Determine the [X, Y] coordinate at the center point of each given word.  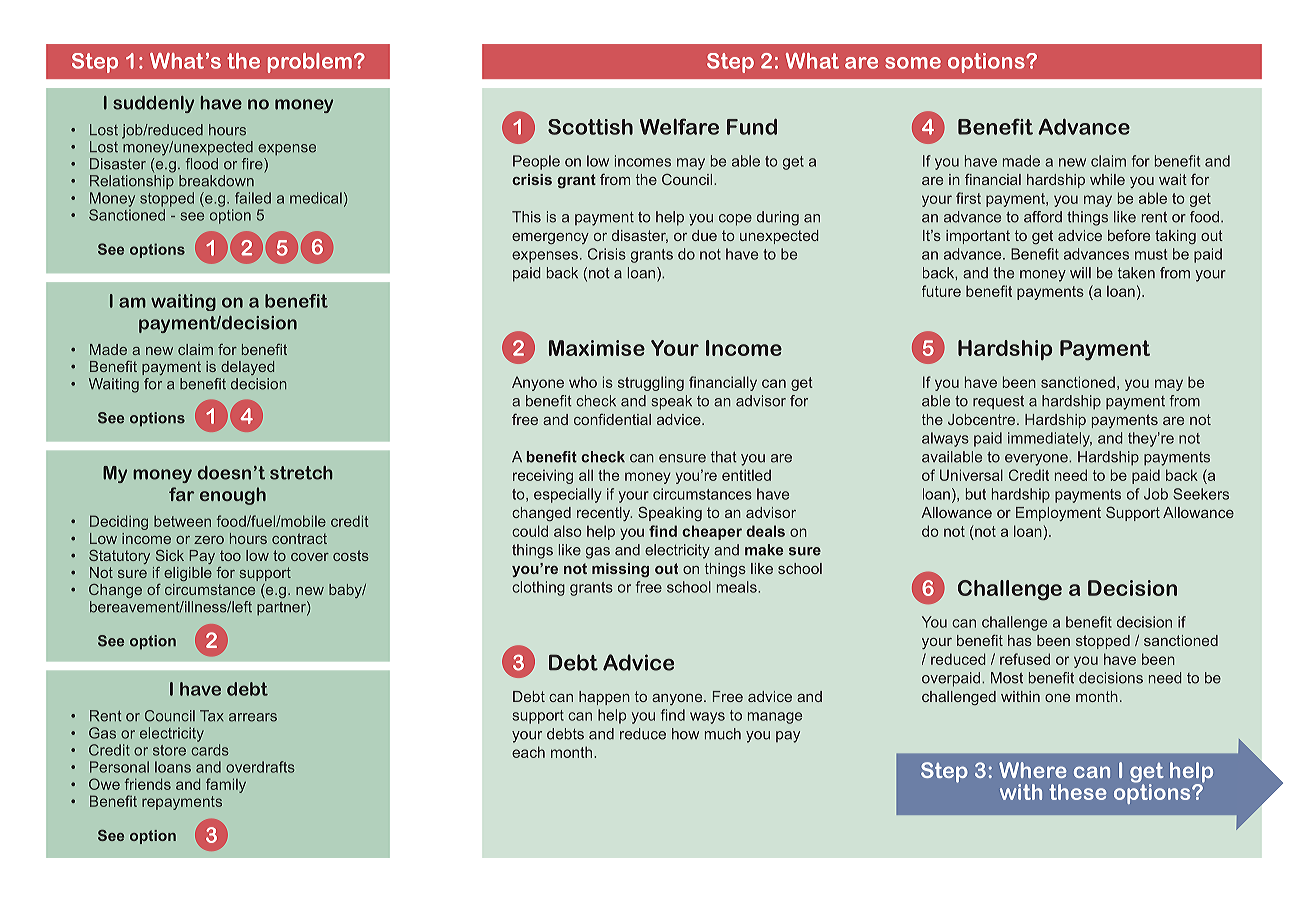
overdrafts [260, 767]
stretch [301, 473]
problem [310, 63]
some [913, 63]
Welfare [679, 126]
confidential [612, 419]
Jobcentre [983, 419]
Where [1033, 770]
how [685, 734]
